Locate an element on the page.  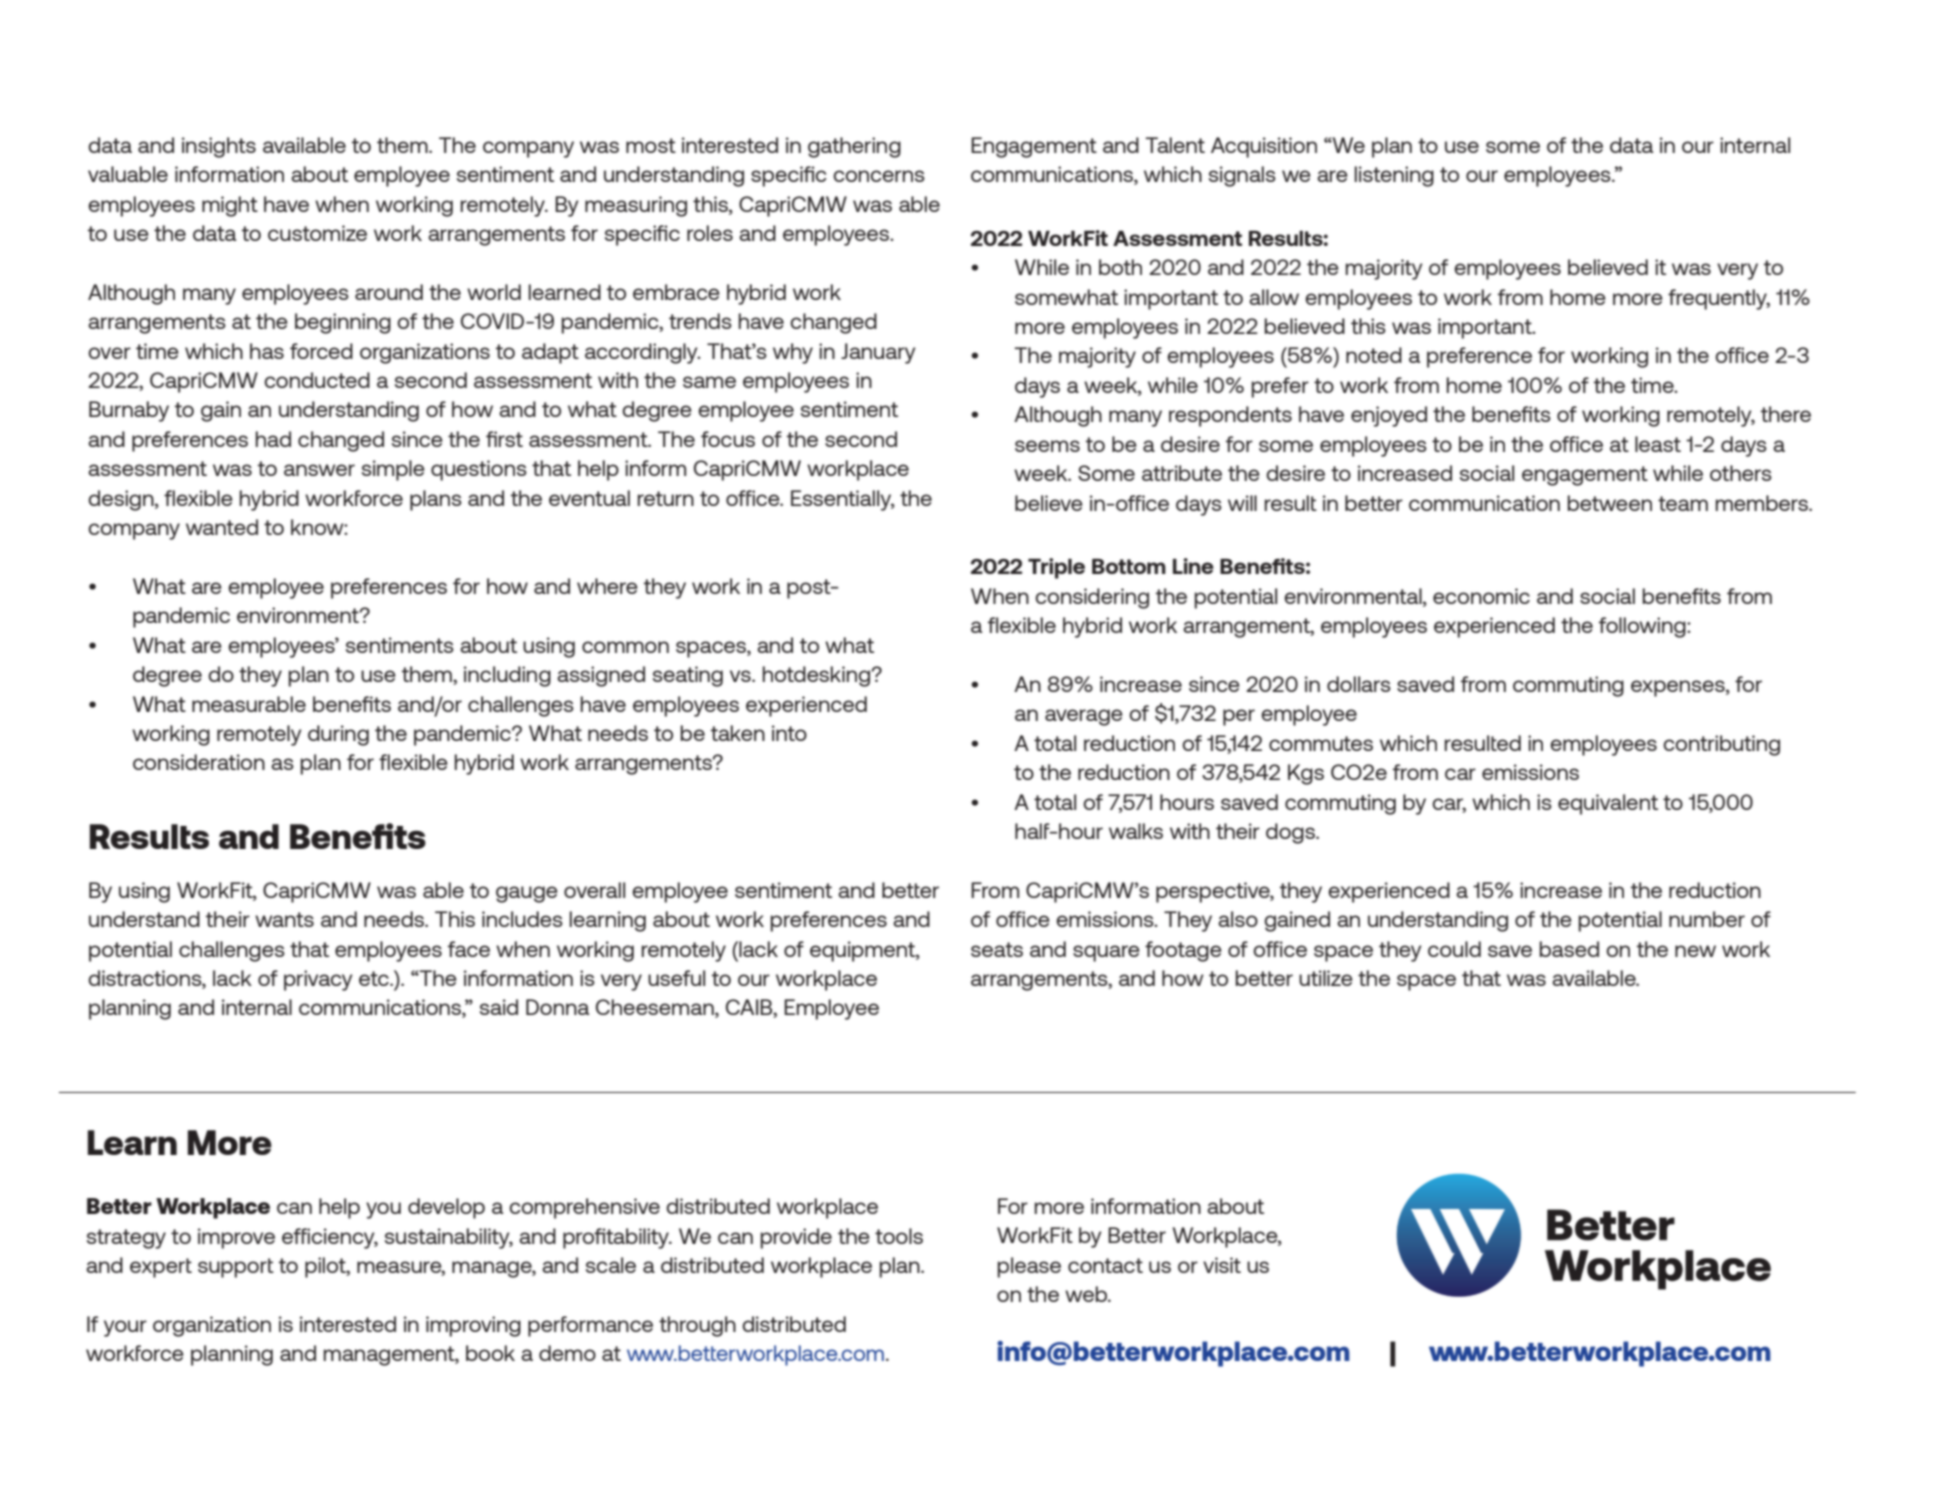
might is located at coordinates (230, 206).
